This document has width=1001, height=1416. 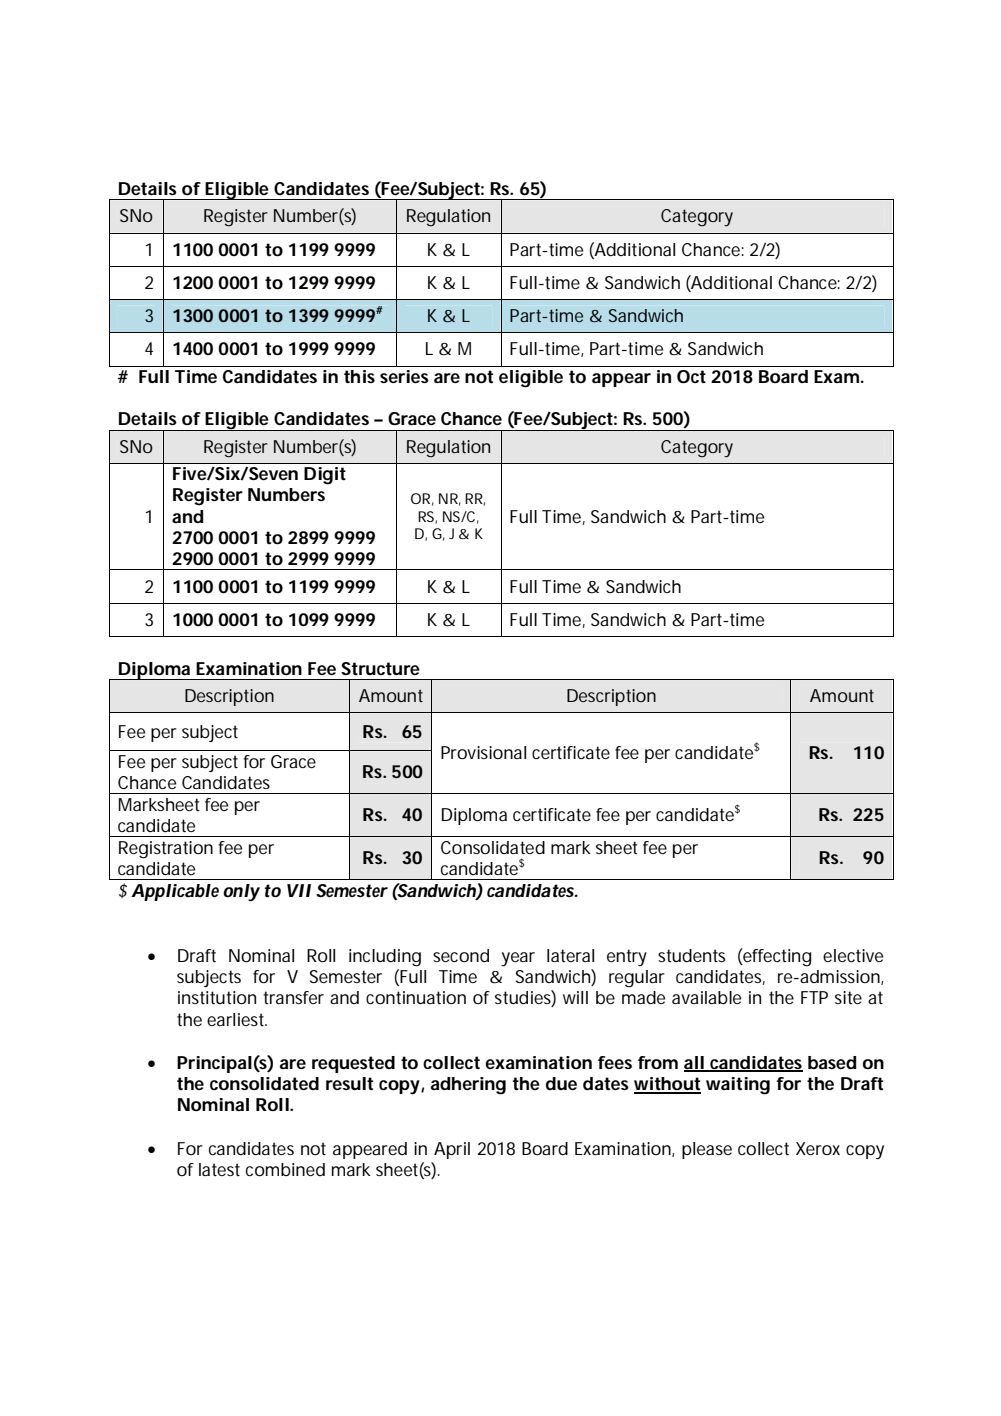 What do you see at coordinates (219, 1169) in the document?
I see `latest` at bounding box center [219, 1169].
